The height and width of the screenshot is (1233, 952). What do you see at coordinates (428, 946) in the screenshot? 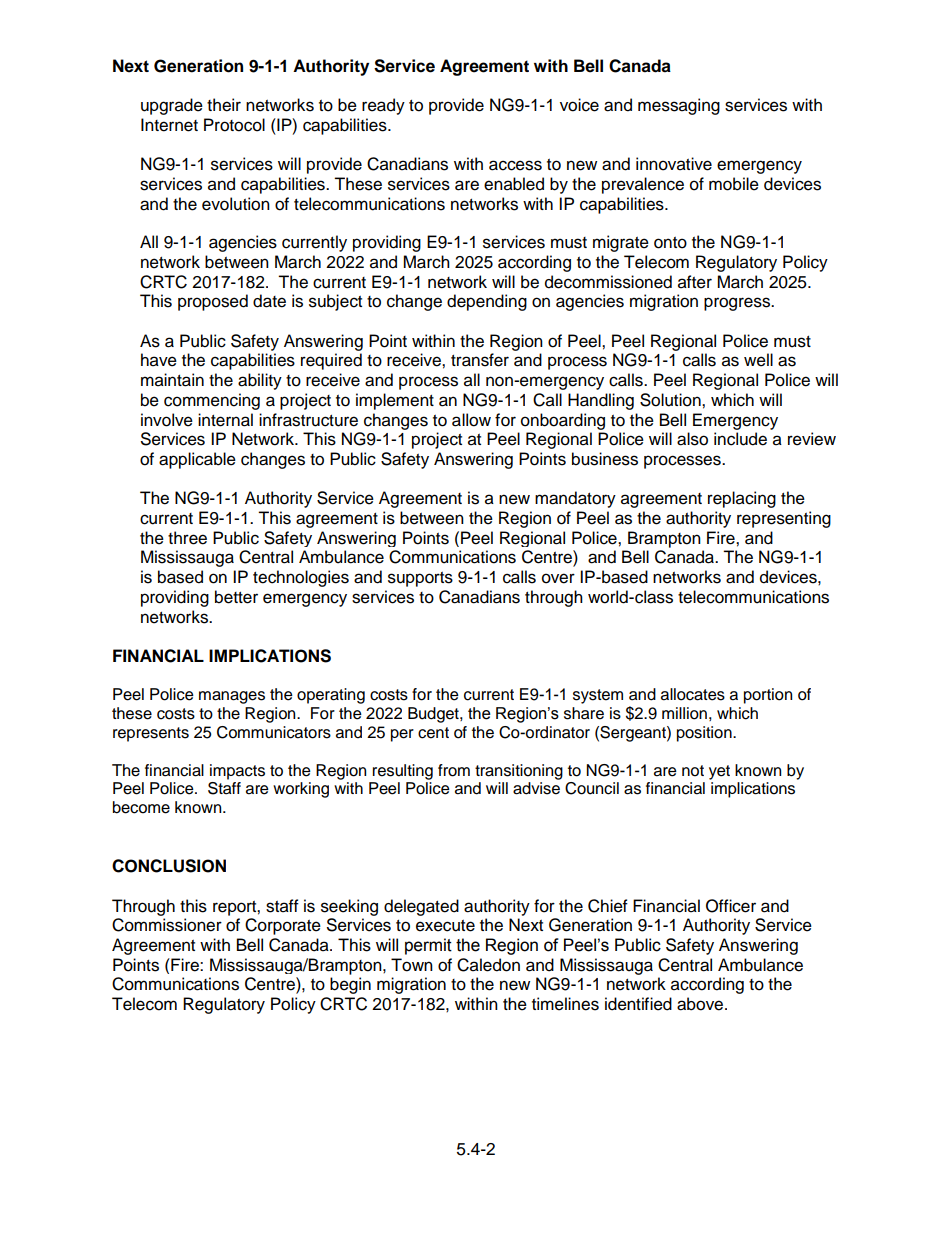
I see `permit` at bounding box center [428, 946].
